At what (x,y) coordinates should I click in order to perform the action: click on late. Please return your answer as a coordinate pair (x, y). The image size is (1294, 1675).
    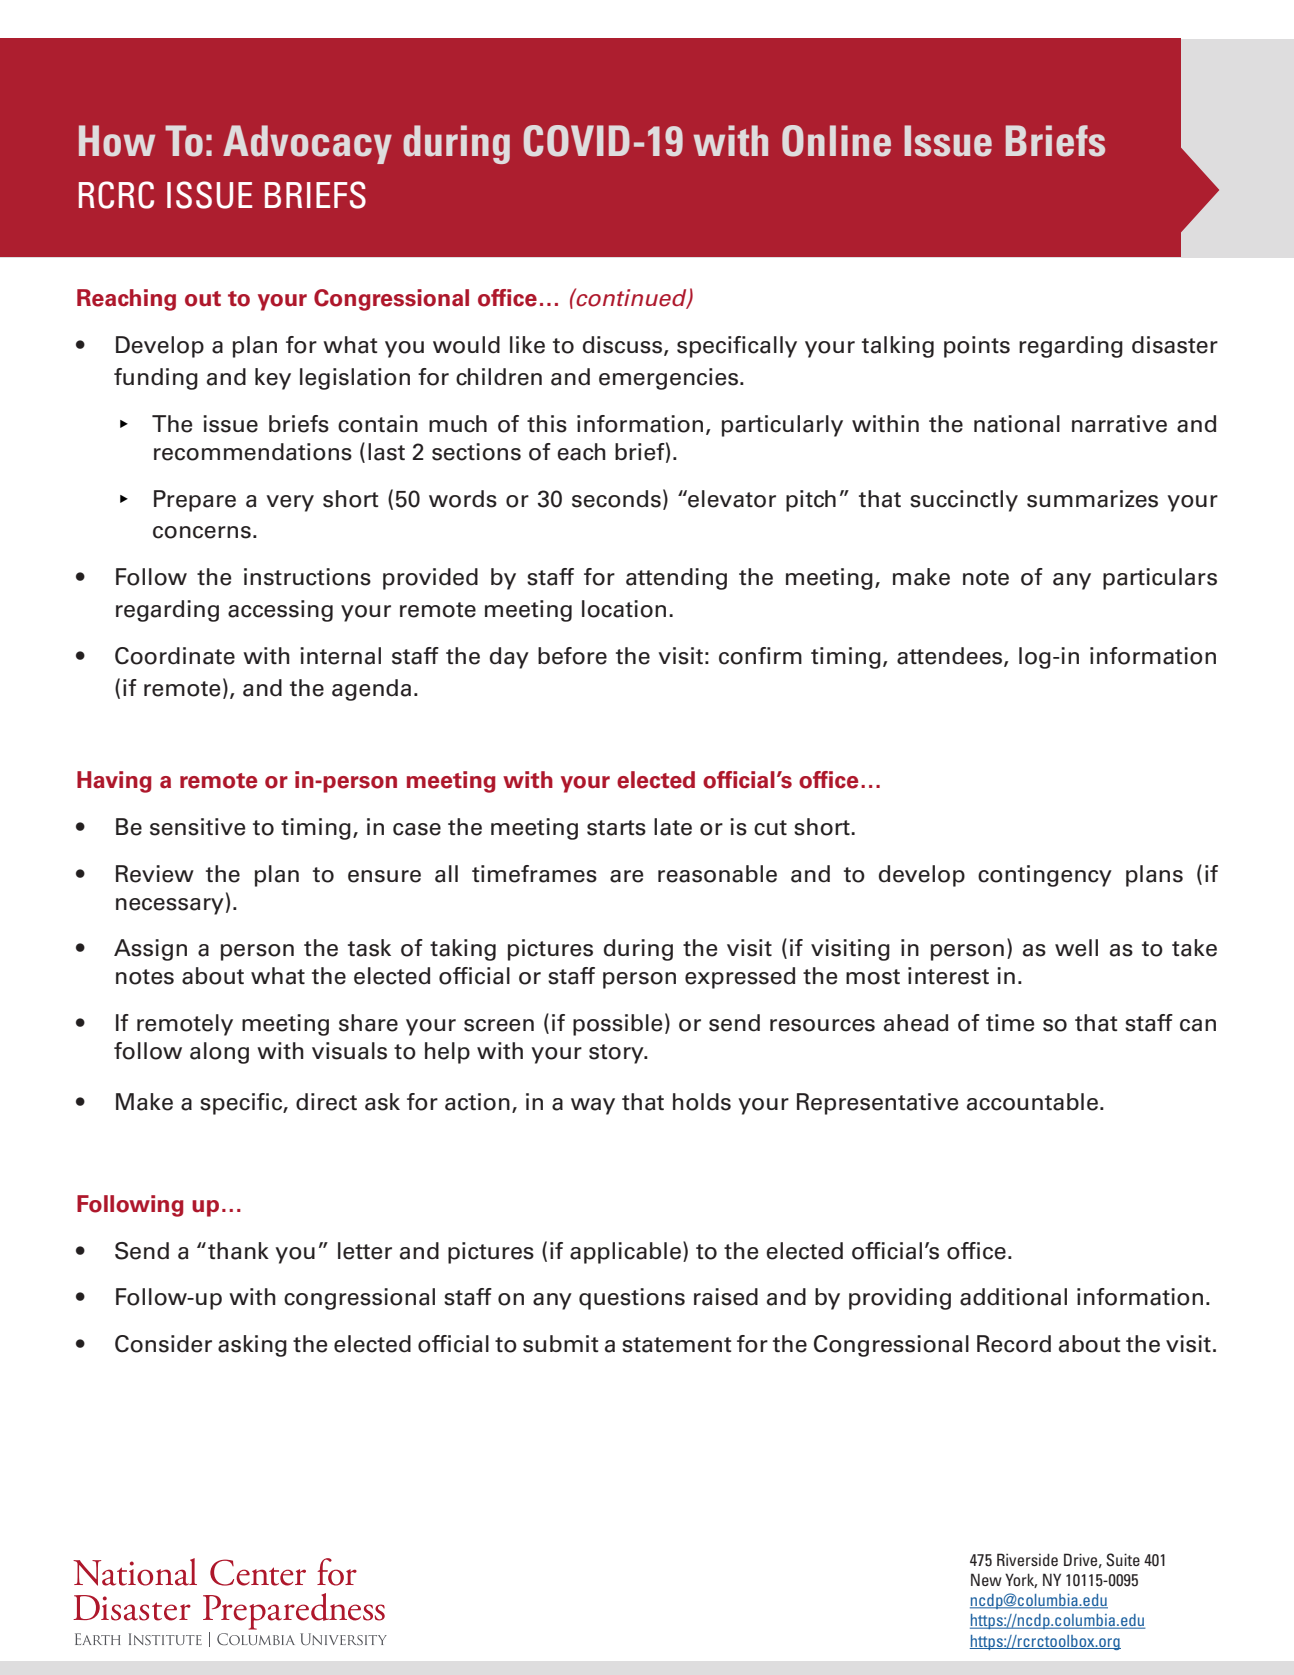
    Looking at the image, I should click on (673, 827).
